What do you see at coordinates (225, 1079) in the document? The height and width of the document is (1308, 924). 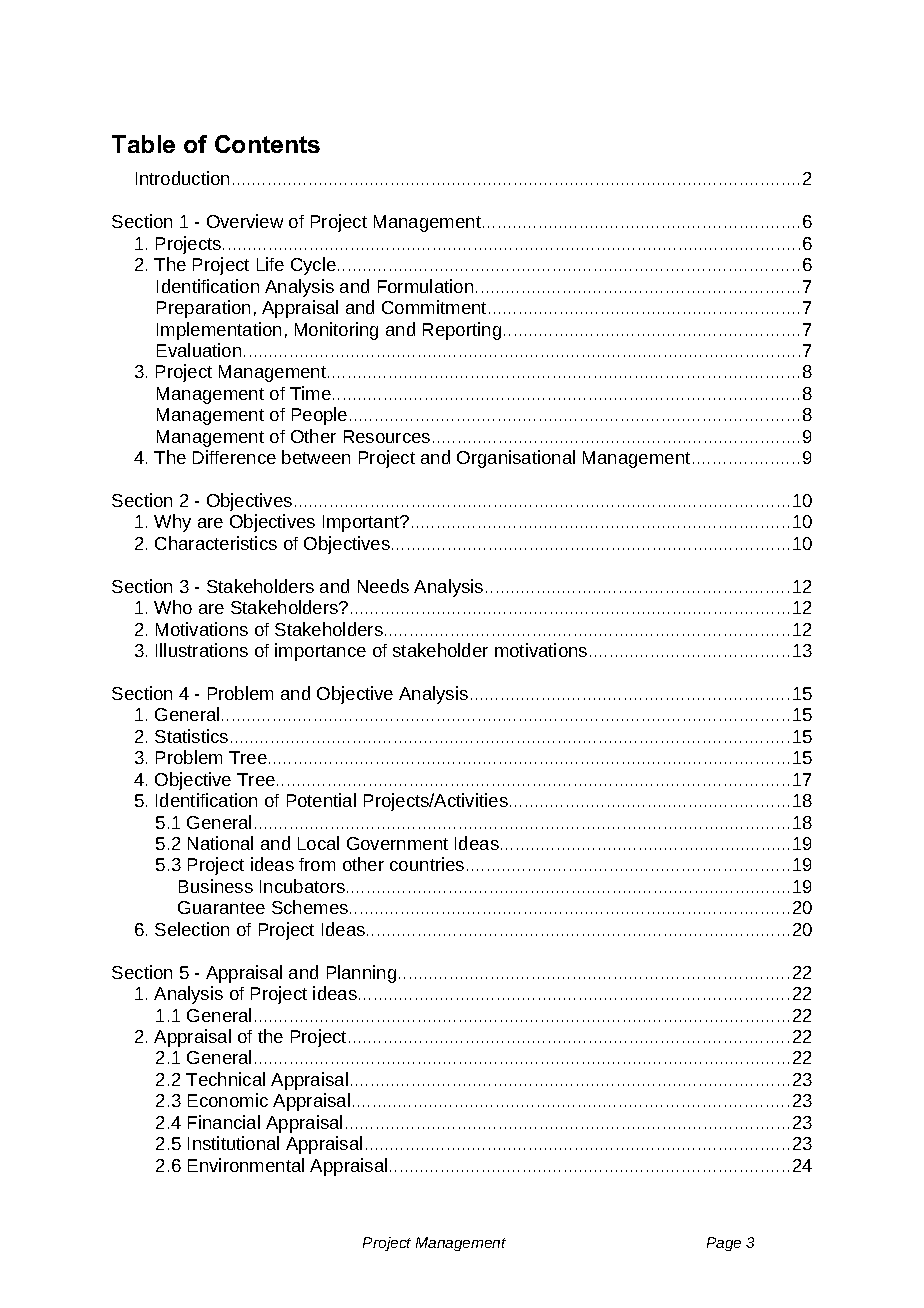 I see `Technical` at bounding box center [225, 1079].
